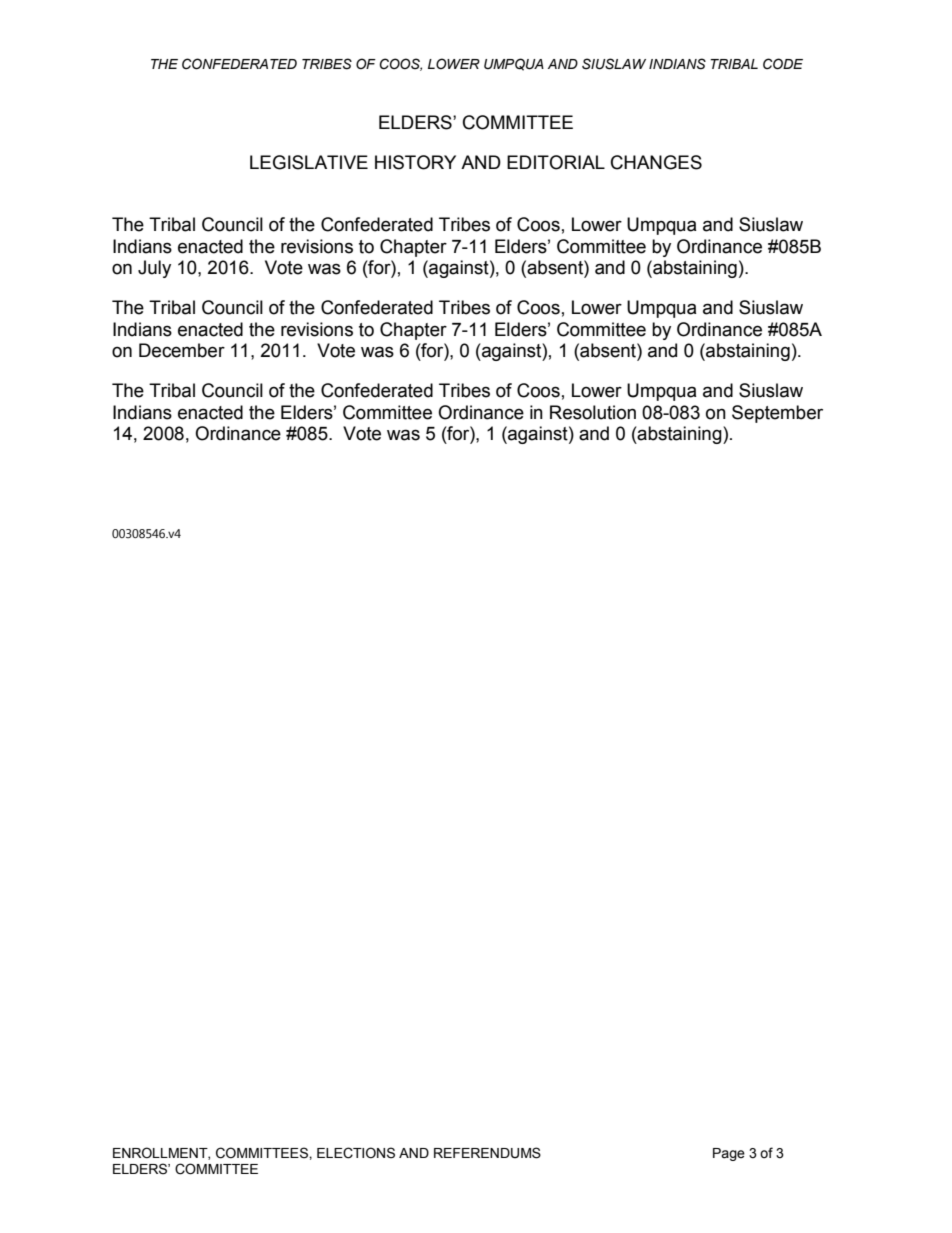  Describe the element at coordinates (356, 1153) in the image. I see `ELECTIONS` at that location.
